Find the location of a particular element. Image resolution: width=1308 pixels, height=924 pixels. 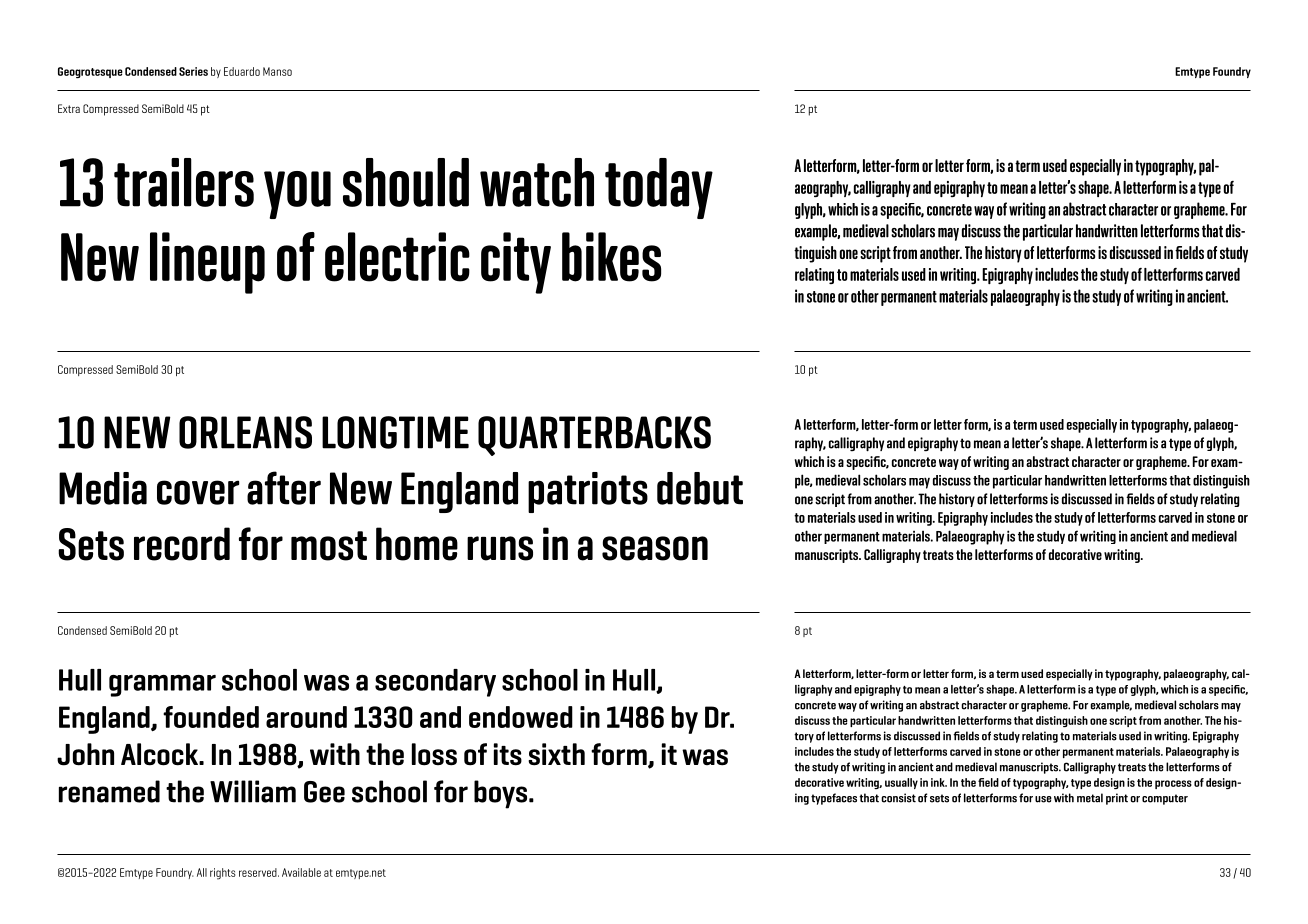

patriots is located at coordinates (588, 492).
